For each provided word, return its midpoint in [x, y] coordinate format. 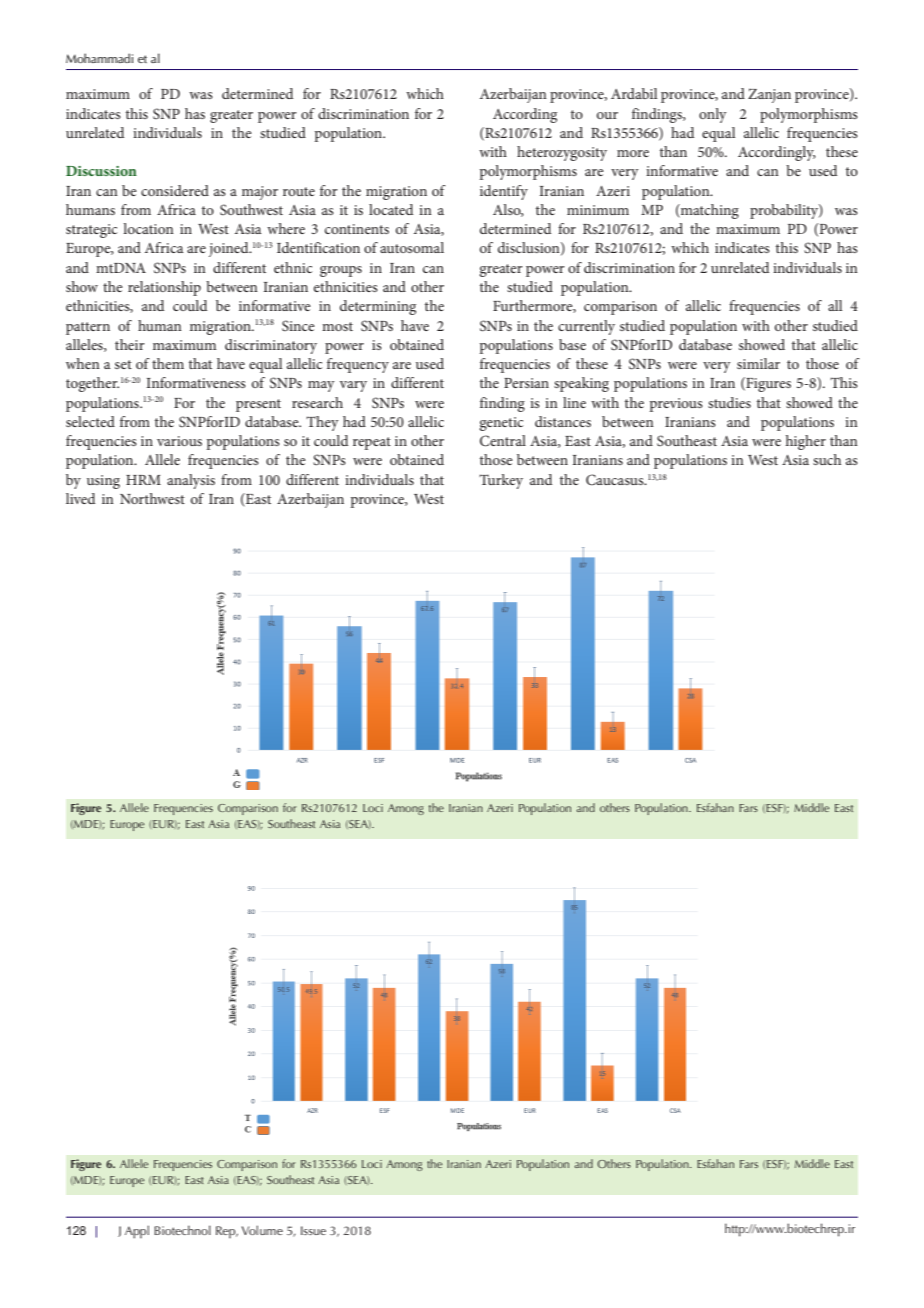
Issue [313, 1230]
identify [504, 192]
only [713, 115]
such [827, 459]
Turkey [501, 481]
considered [175, 190]
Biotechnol [182, 1230]
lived [80, 498]
